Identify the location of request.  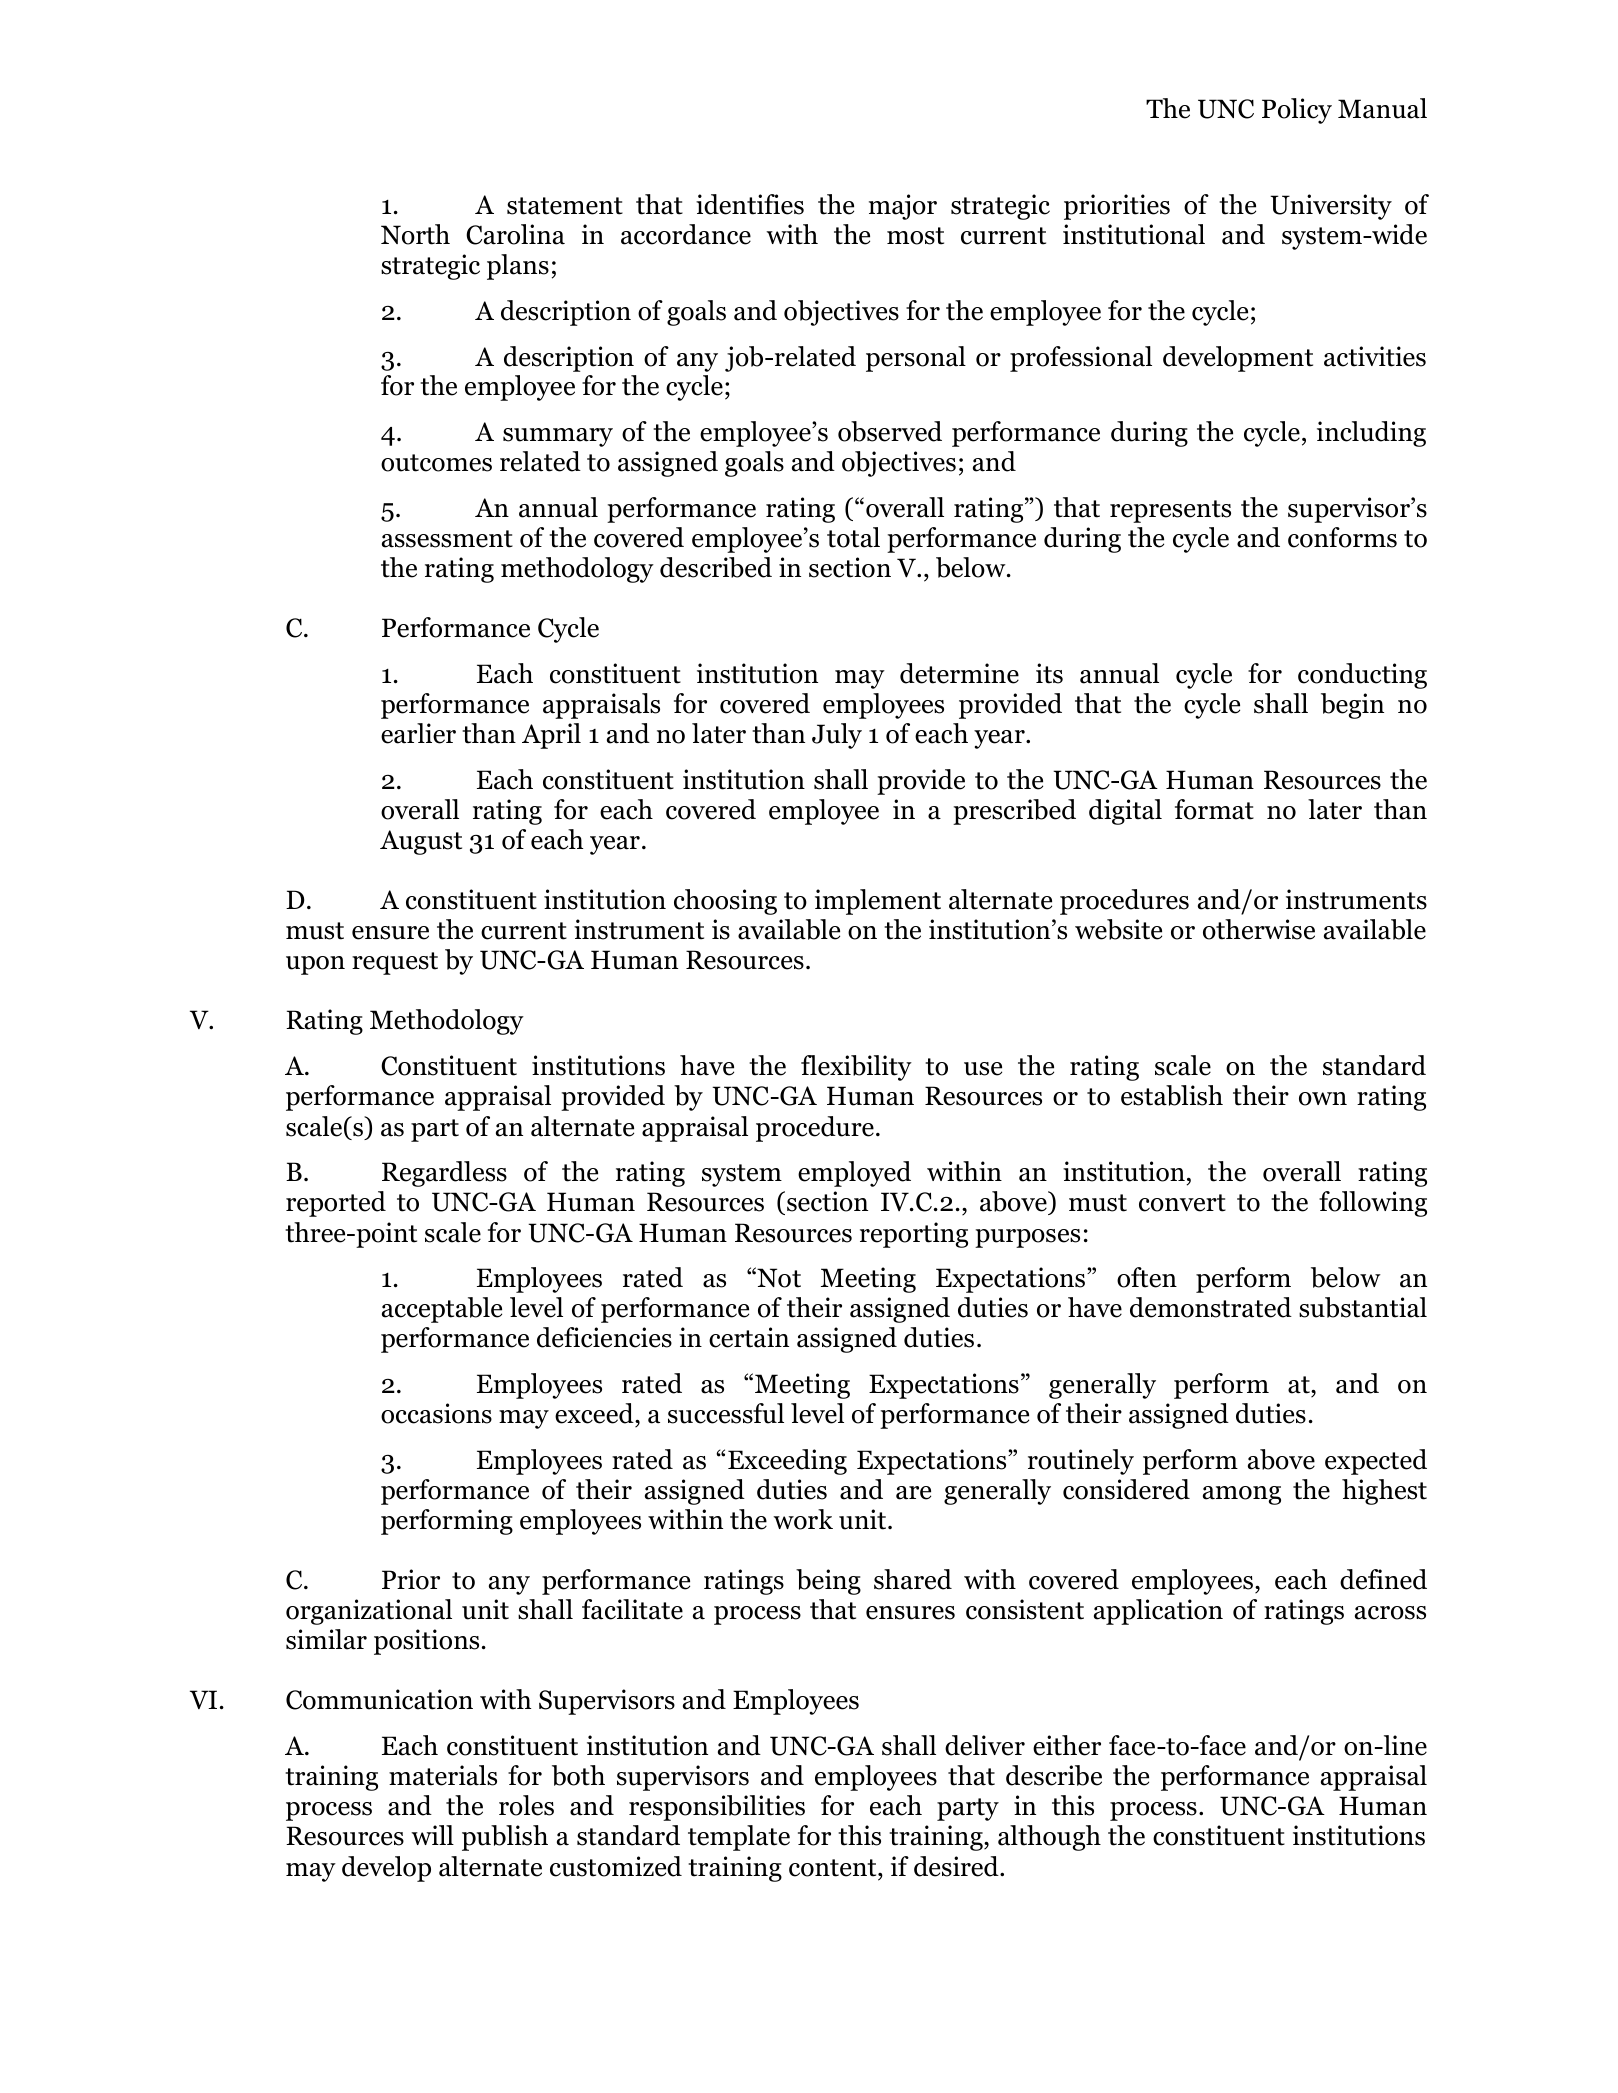
(395, 963).
